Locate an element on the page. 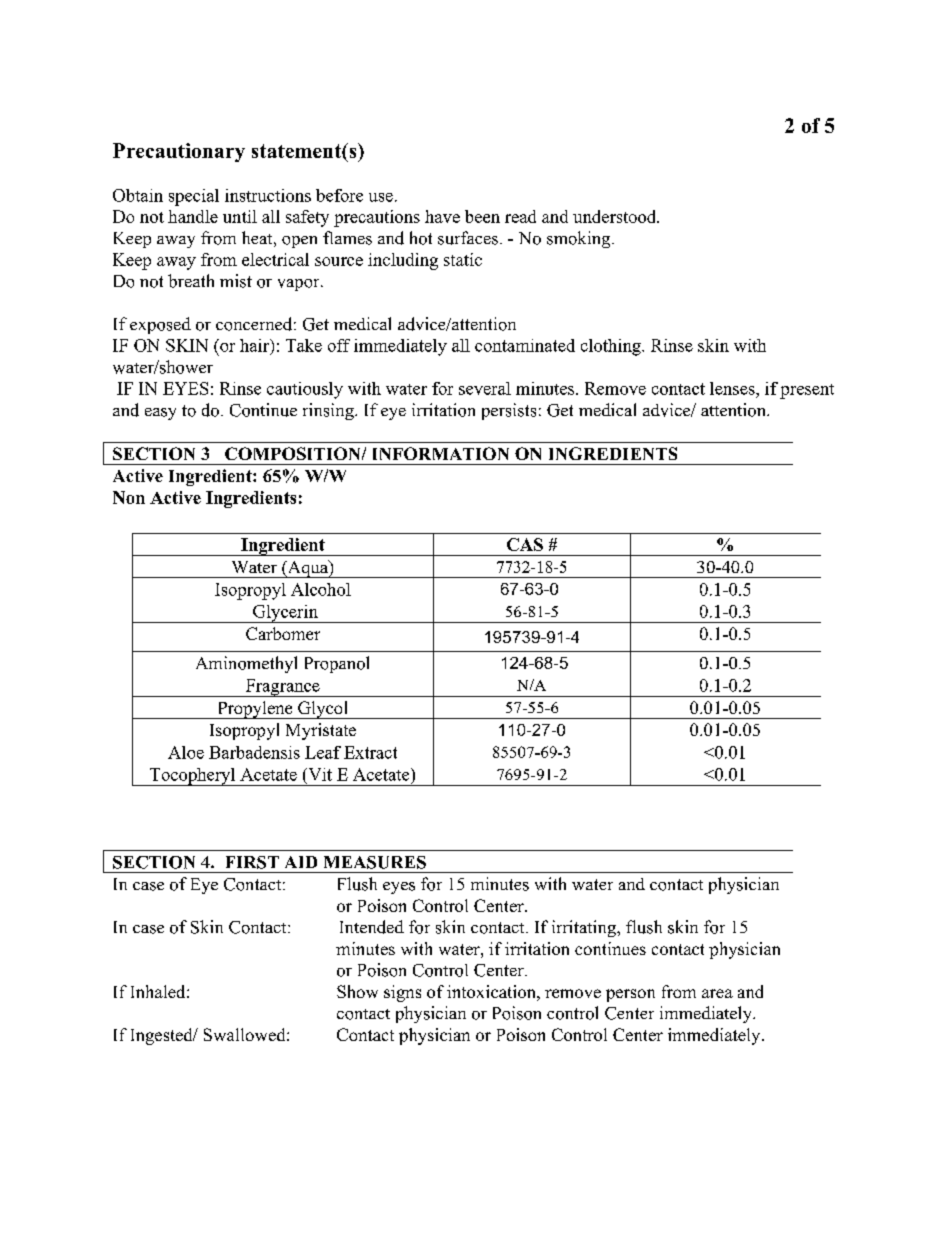  signs is located at coordinates (402, 993).
